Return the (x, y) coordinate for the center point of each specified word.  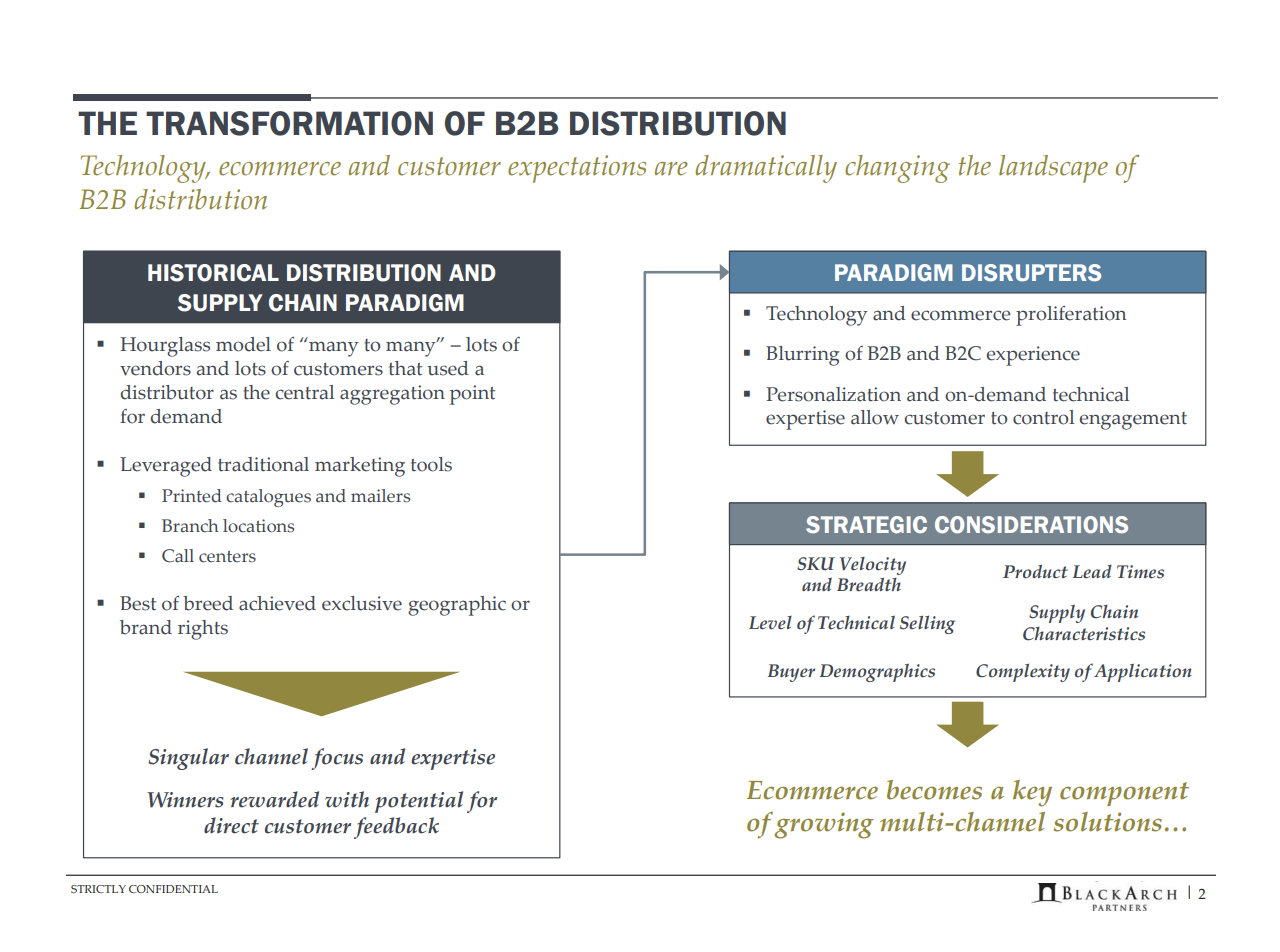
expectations (577, 169)
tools (431, 464)
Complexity (1023, 672)
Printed (192, 496)
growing (824, 825)
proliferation (1071, 316)
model (243, 344)
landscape (1053, 169)
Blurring (803, 356)
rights (203, 630)
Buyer (791, 673)
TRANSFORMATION (289, 123)
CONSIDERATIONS (1031, 525)
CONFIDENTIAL (173, 889)
